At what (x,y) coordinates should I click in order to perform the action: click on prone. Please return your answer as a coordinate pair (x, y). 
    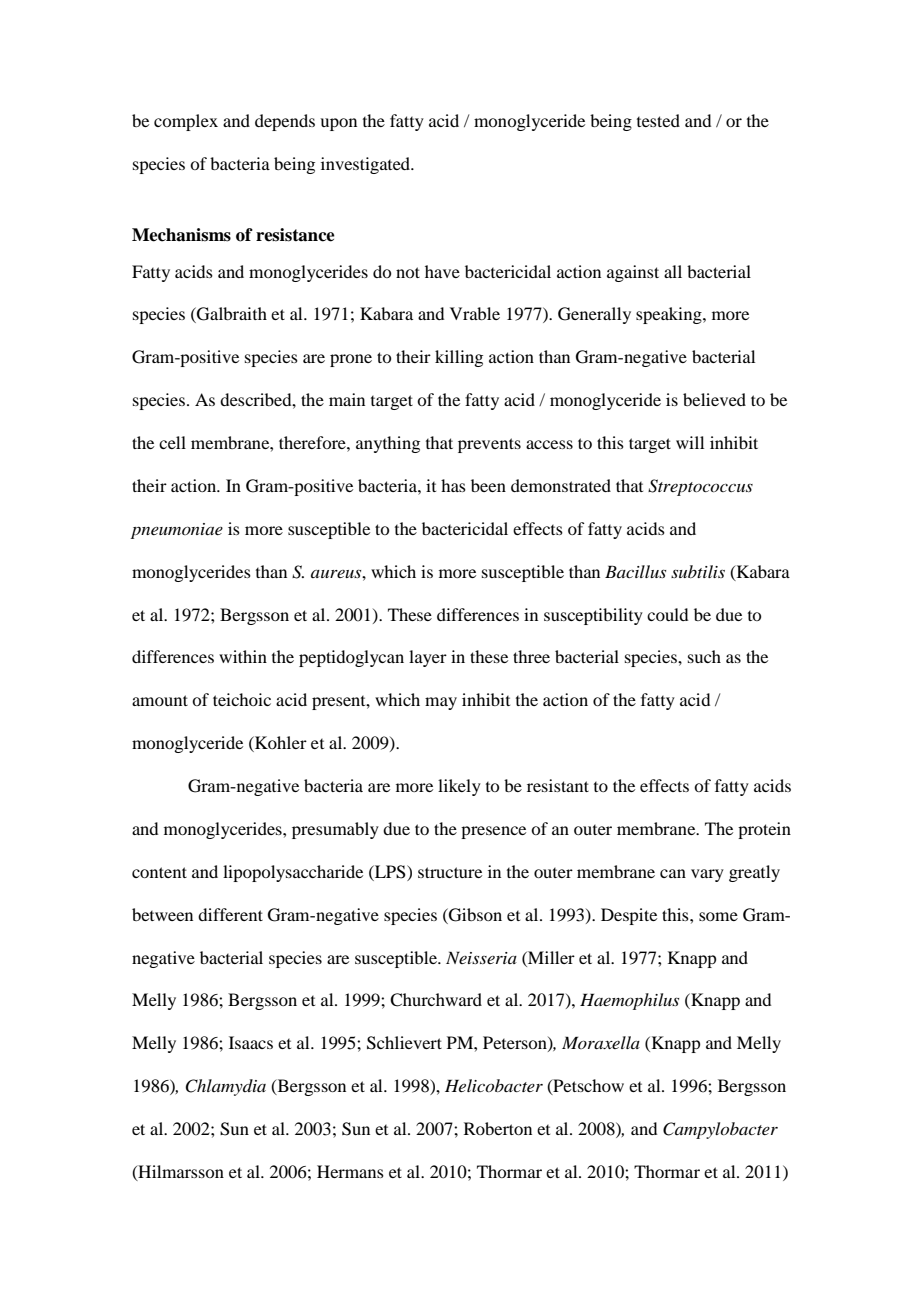
    Looking at the image, I should click on (351, 360).
